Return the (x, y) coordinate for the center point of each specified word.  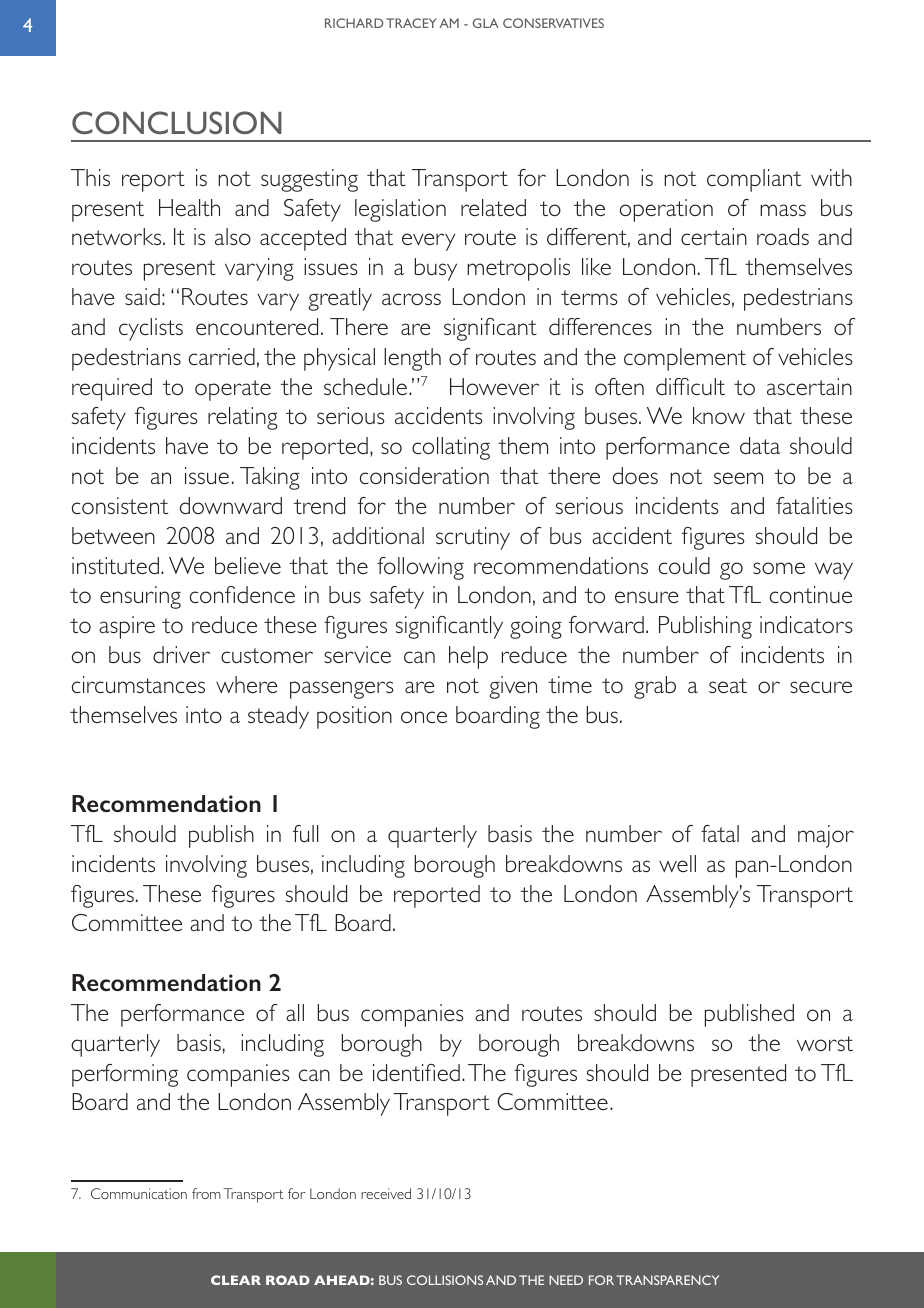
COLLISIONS (445, 1280)
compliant (754, 180)
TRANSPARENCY (667, 1280)
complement (685, 359)
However (494, 386)
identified (416, 1072)
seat (728, 685)
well (677, 863)
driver (181, 654)
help (468, 657)
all (295, 1012)
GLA (486, 23)
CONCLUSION (177, 122)
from (206, 1193)
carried (222, 356)
